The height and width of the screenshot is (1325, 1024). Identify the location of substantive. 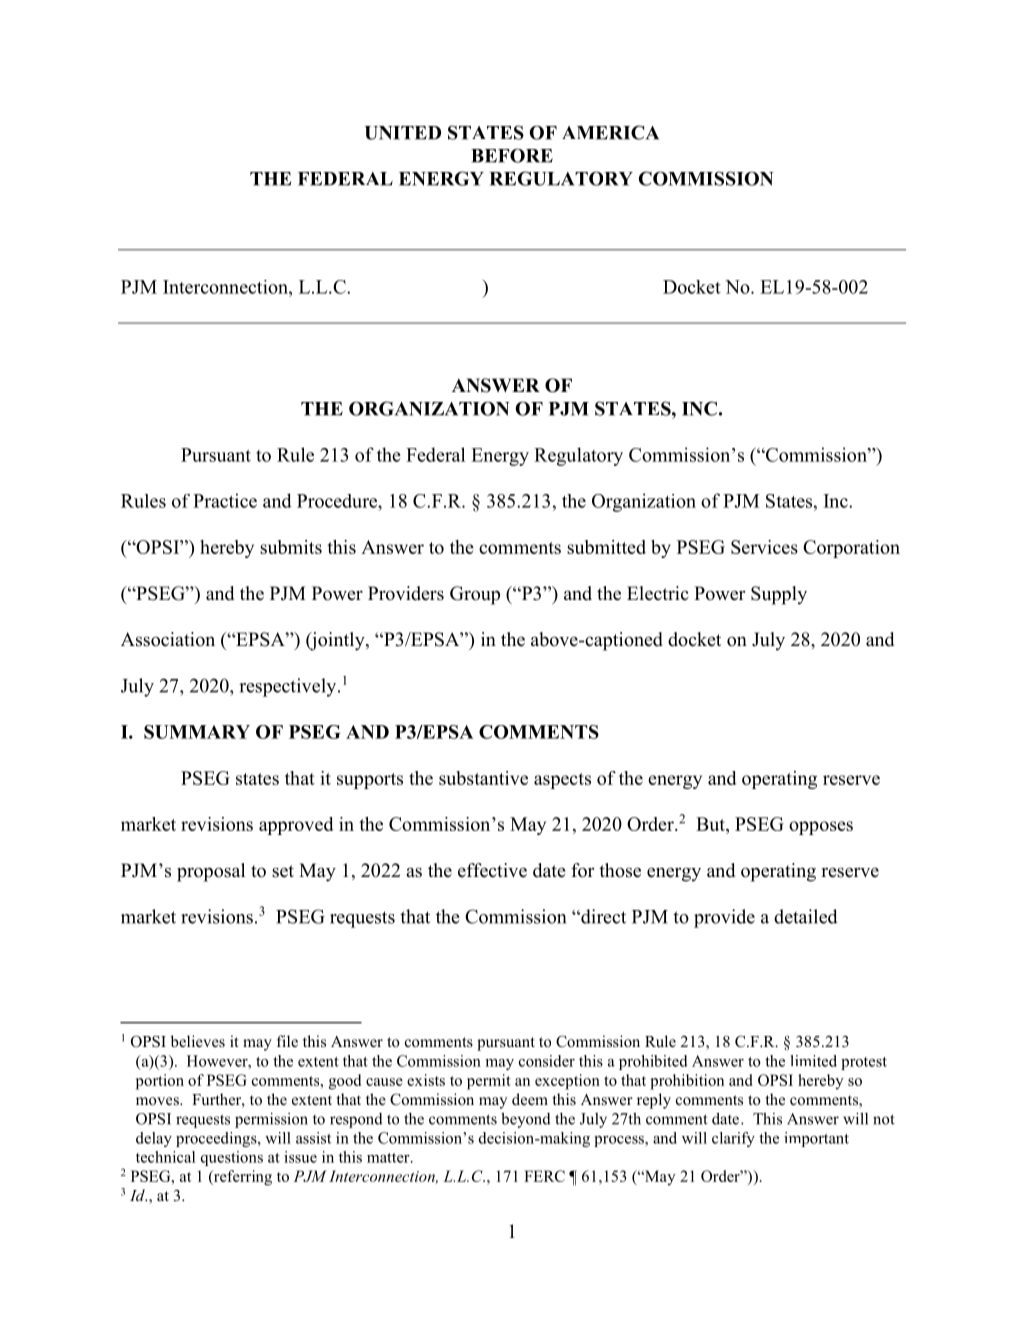
(483, 778).
